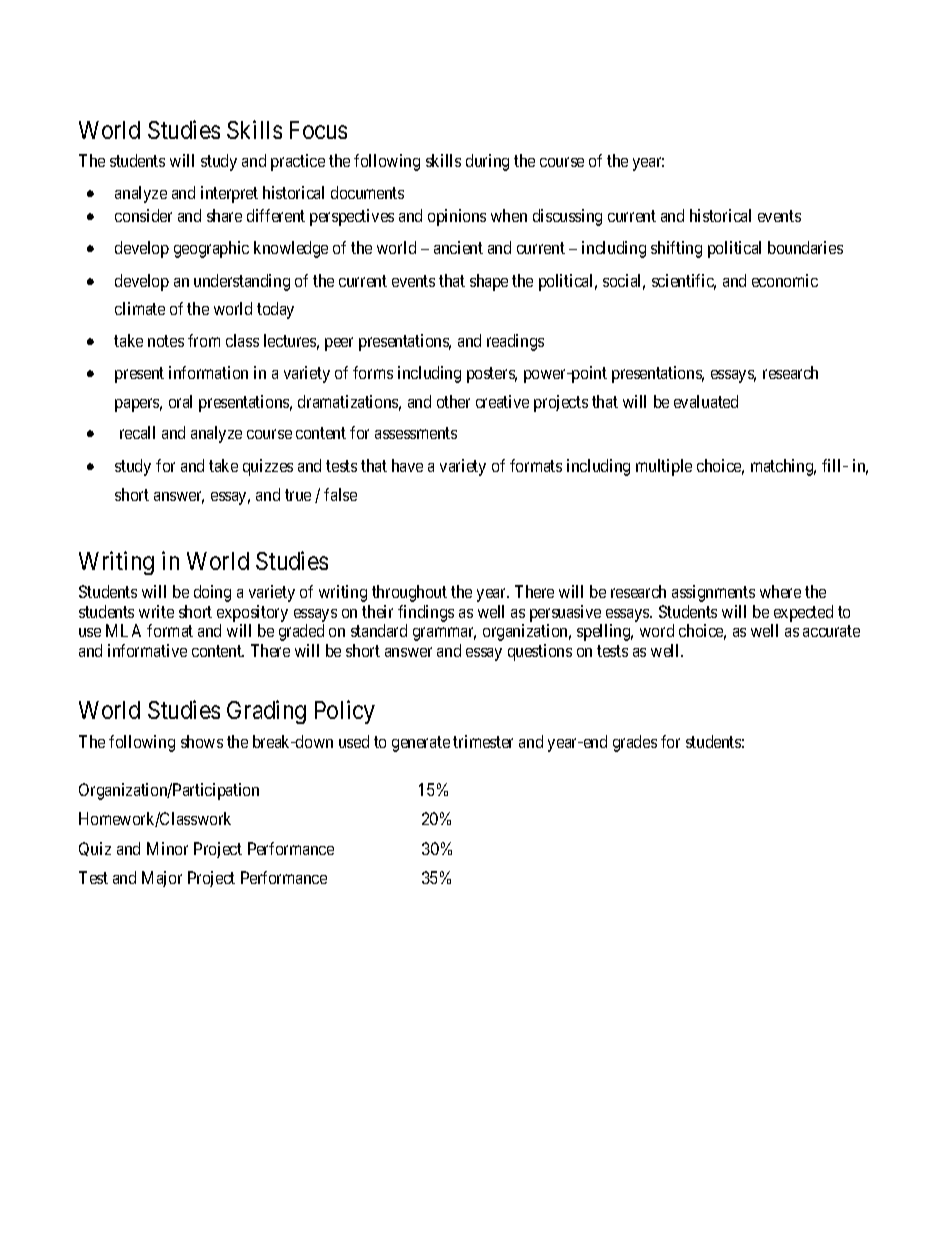  I want to click on trimester, so click(483, 741).
